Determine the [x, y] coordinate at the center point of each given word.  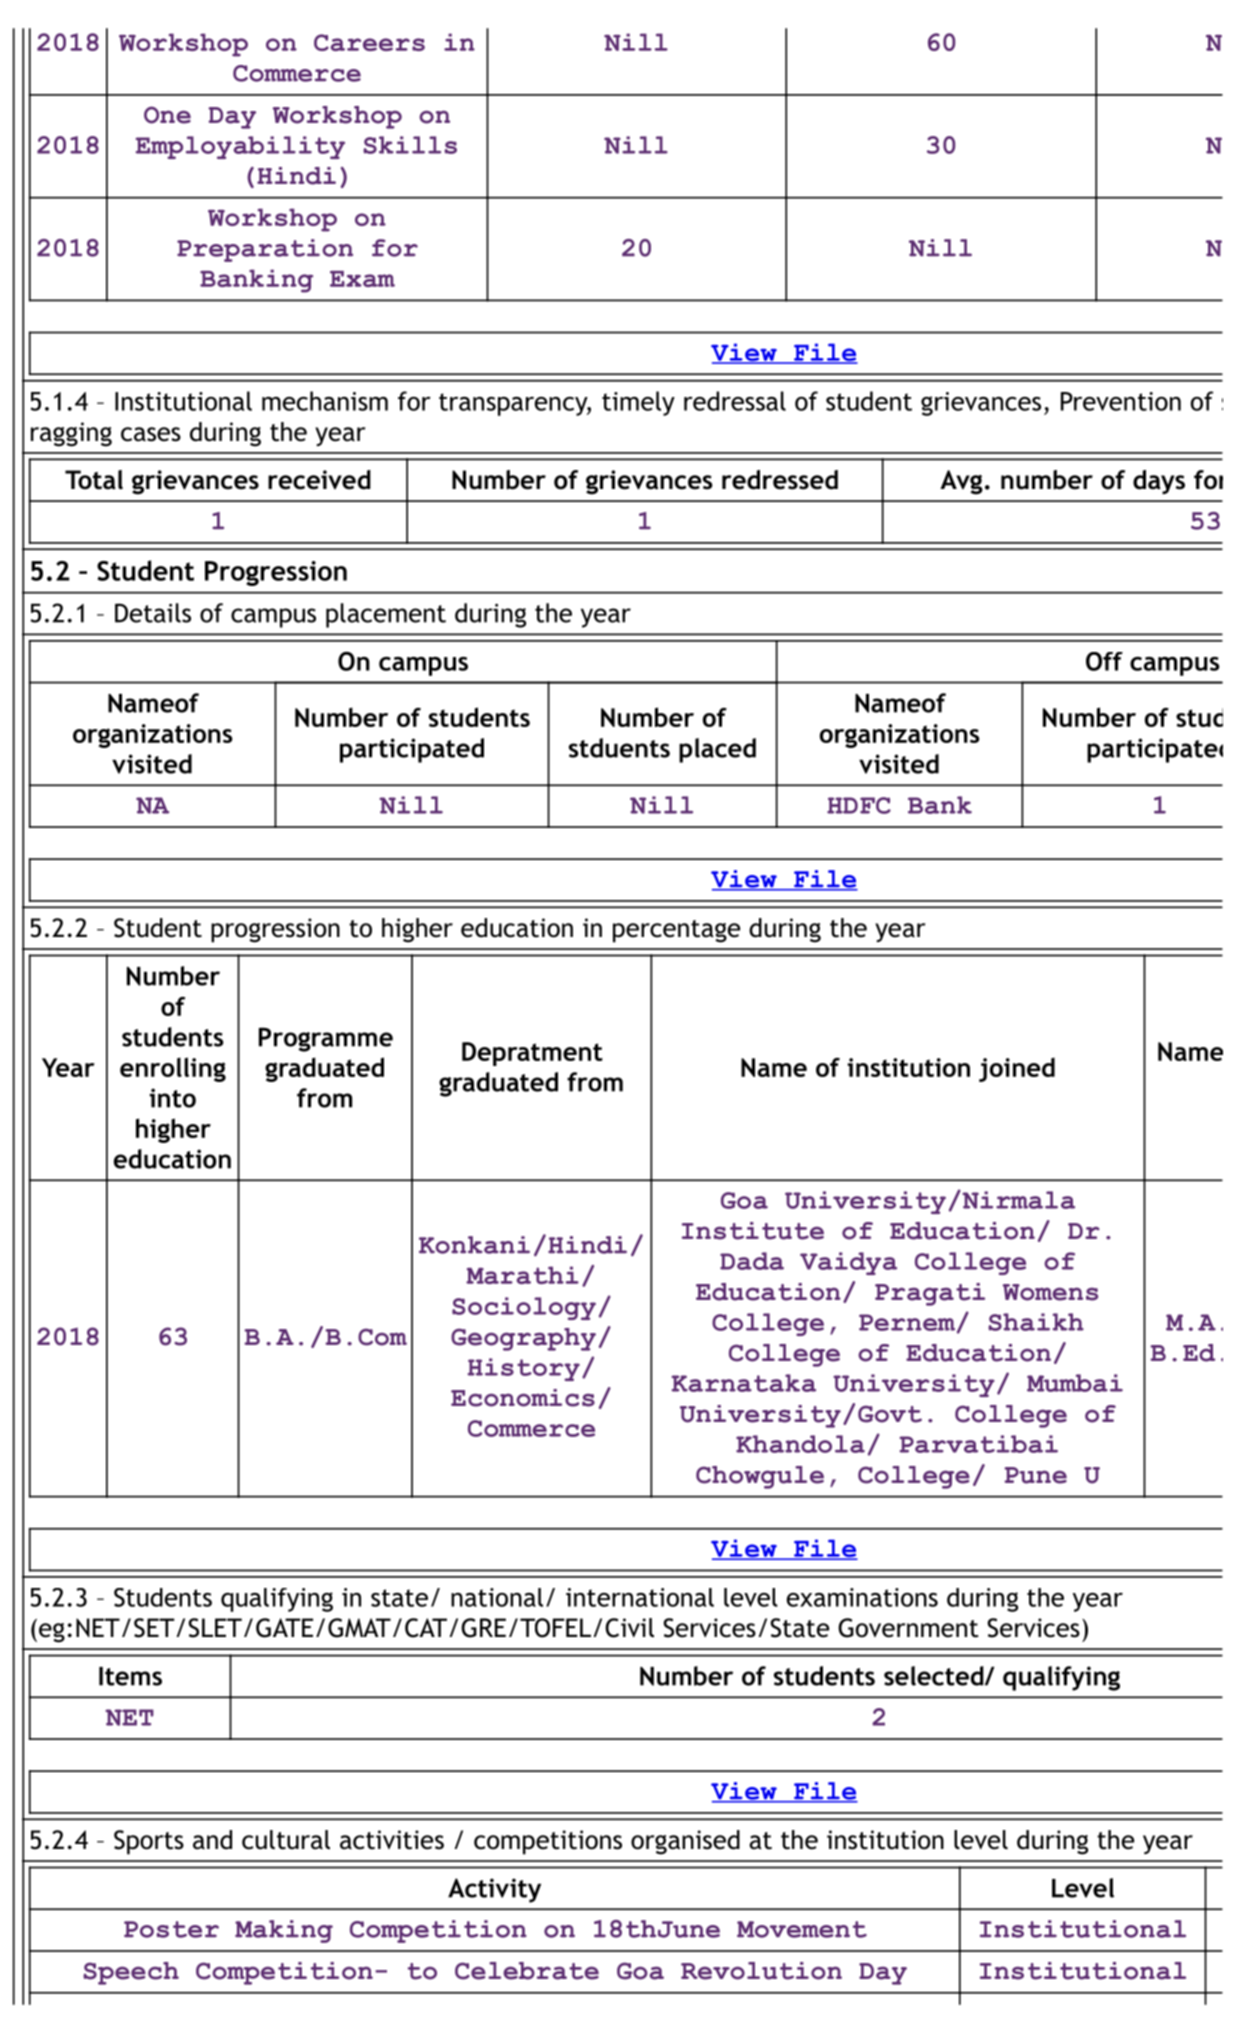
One [167, 115]
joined [1017, 1069]
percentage [676, 931]
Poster [171, 1929]
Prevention [1121, 401]
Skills [410, 145]
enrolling [173, 1069]
